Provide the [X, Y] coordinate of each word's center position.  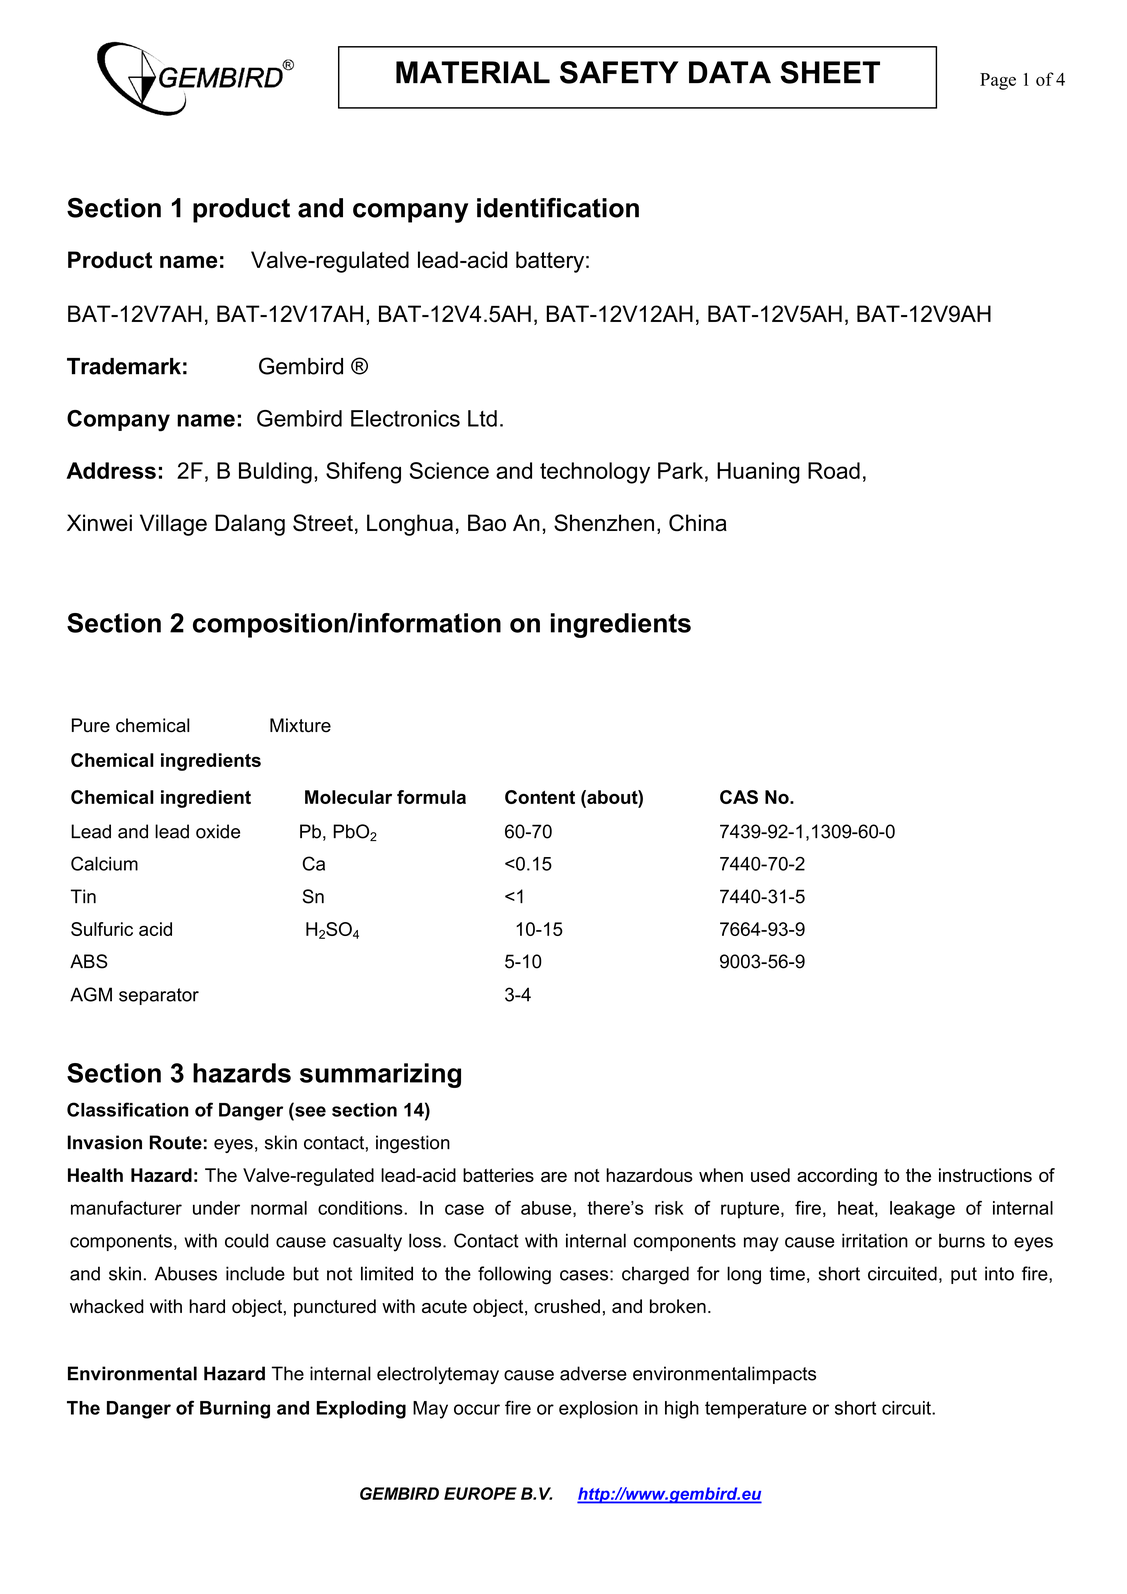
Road [834, 470]
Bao [487, 523]
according [837, 1177]
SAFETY [619, 72]
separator [159, 996]
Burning [235, 1410]
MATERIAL [473, 72]
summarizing [380, 1075]
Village [173, 525]
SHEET [830, 72]
